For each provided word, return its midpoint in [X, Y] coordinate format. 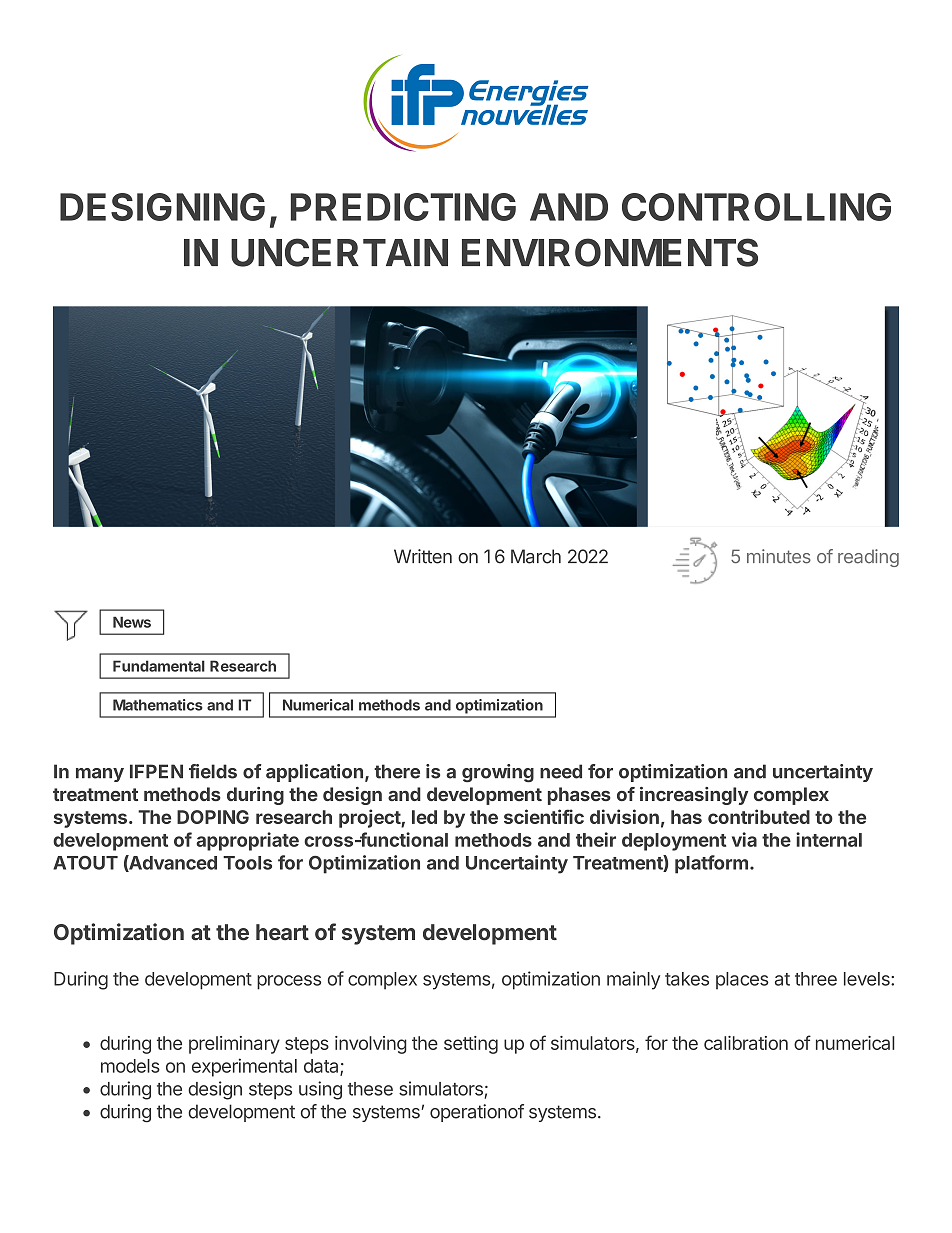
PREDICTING [403, 207]
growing [498, 773]
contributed [759, 816]
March [536, 556]
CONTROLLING [756, 207]
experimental [244, 1067]
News [132, 622]
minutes [779, 556]
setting [471, 1045]
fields [213, 771]
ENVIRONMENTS [610, 252]
